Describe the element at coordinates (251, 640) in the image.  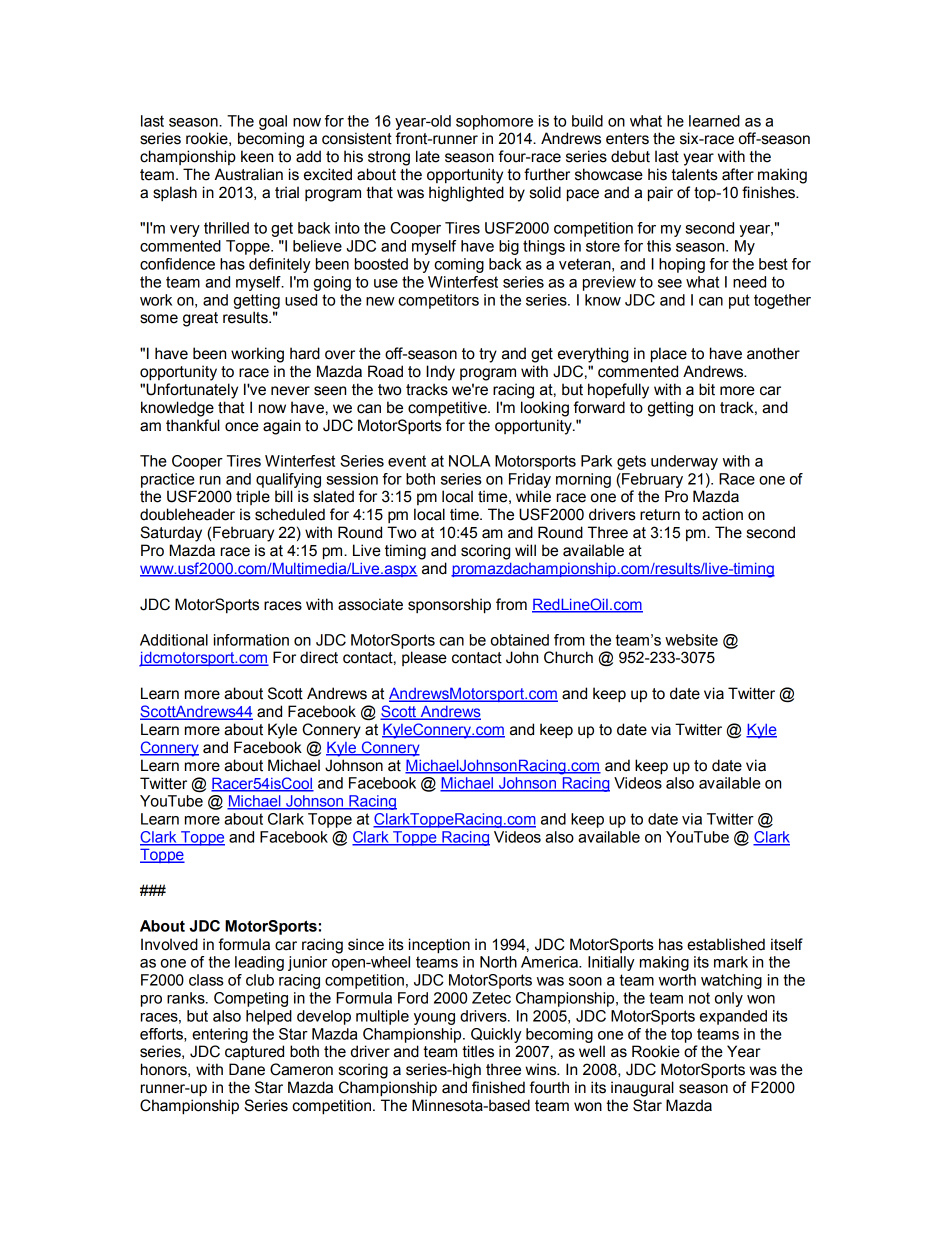
I see `information` at that location.
